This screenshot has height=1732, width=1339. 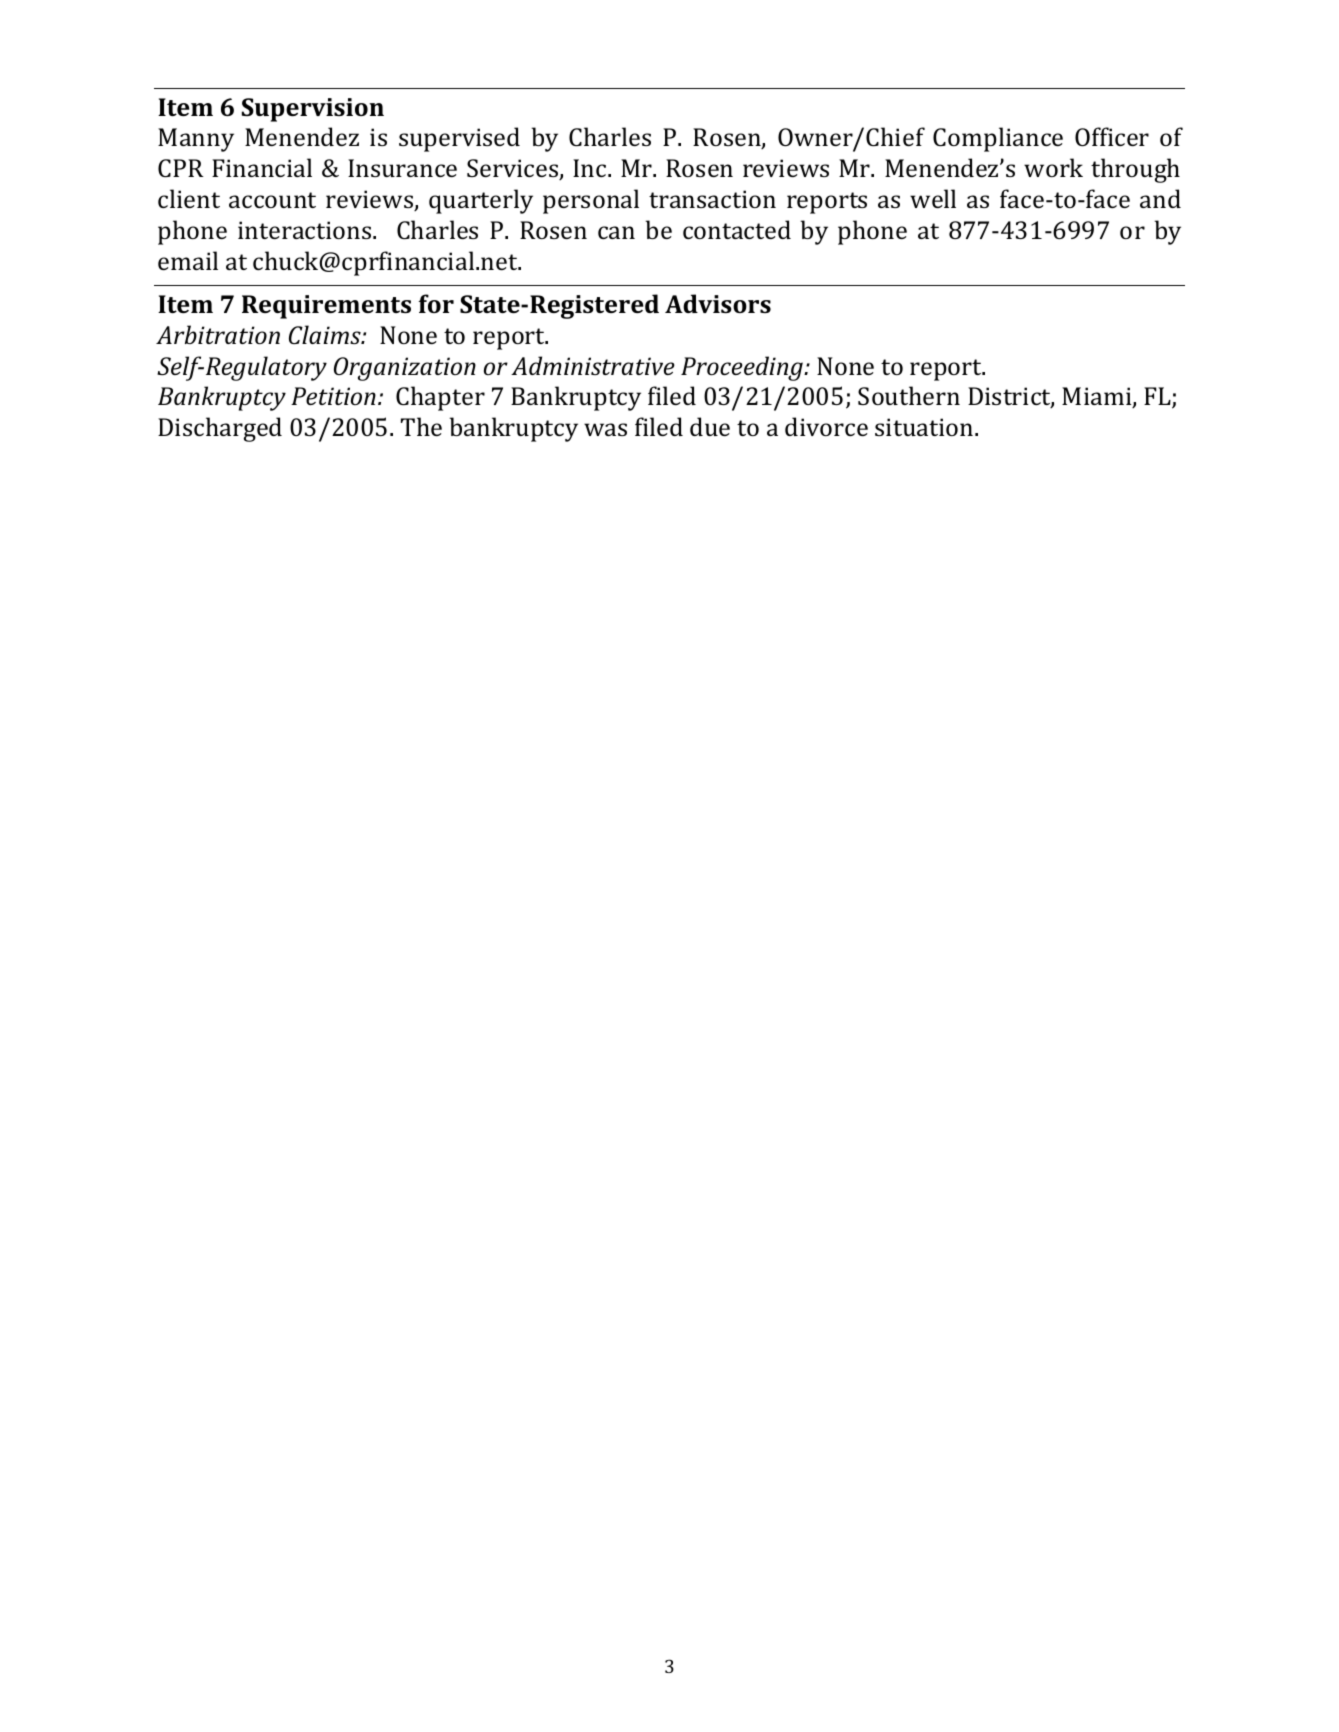 What do you see at coordinates (459, 139) in the screenshot?
I see `supervised` at bounding box center [459, 139].
